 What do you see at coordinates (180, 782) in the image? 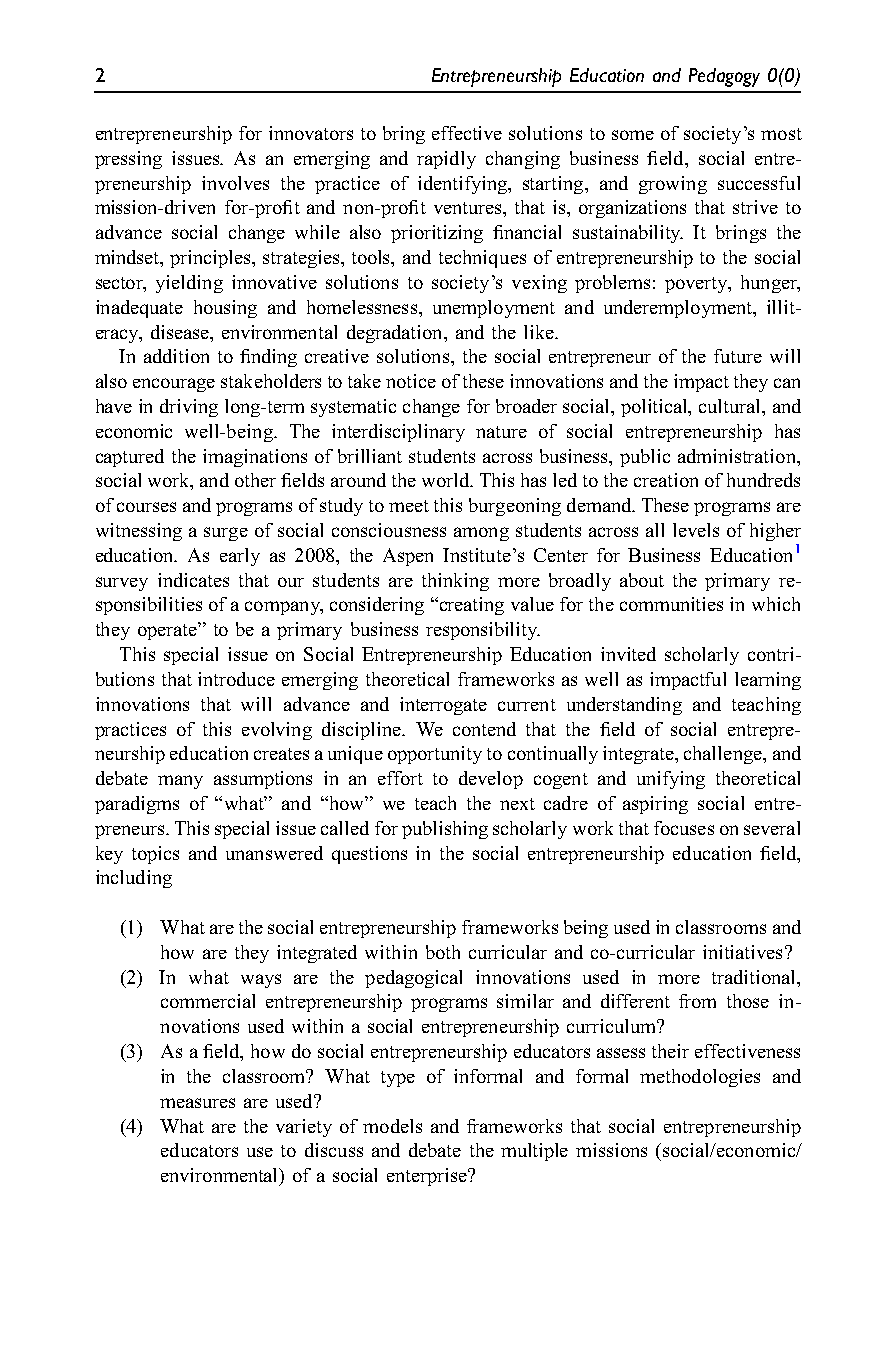
I see `many` at bounding box center [180, 782].
